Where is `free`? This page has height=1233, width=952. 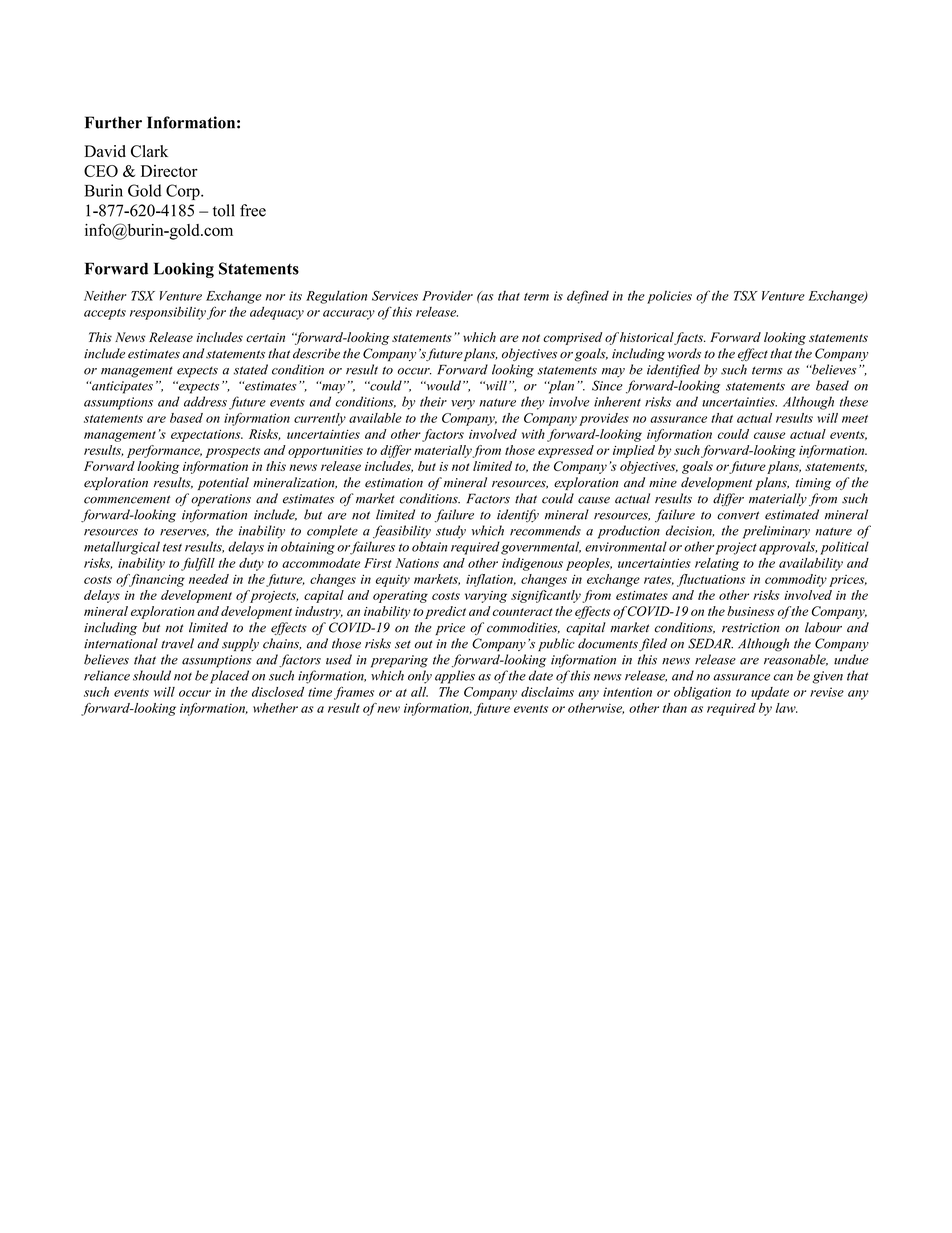 free is located at coordinates (253, 210).
